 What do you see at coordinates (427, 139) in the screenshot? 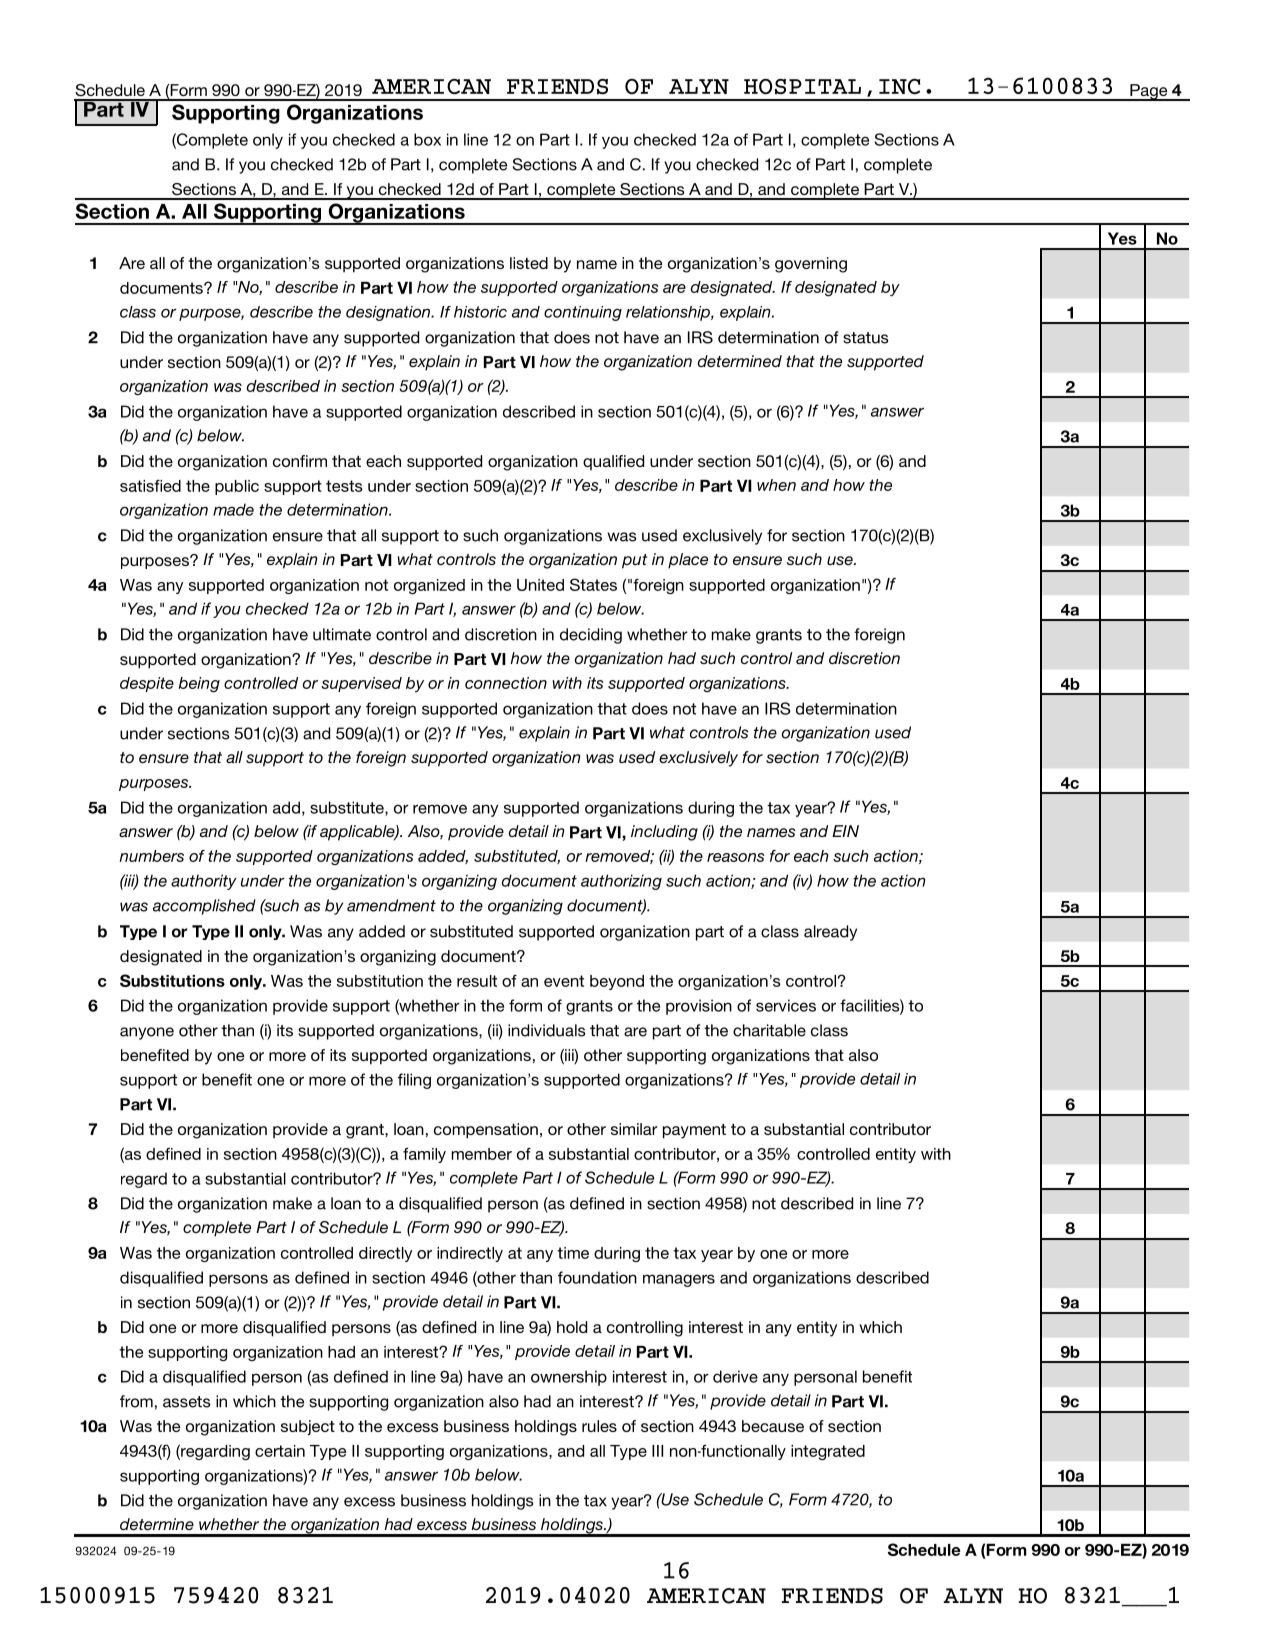
I see `box` at bounding box center [427, 139].
